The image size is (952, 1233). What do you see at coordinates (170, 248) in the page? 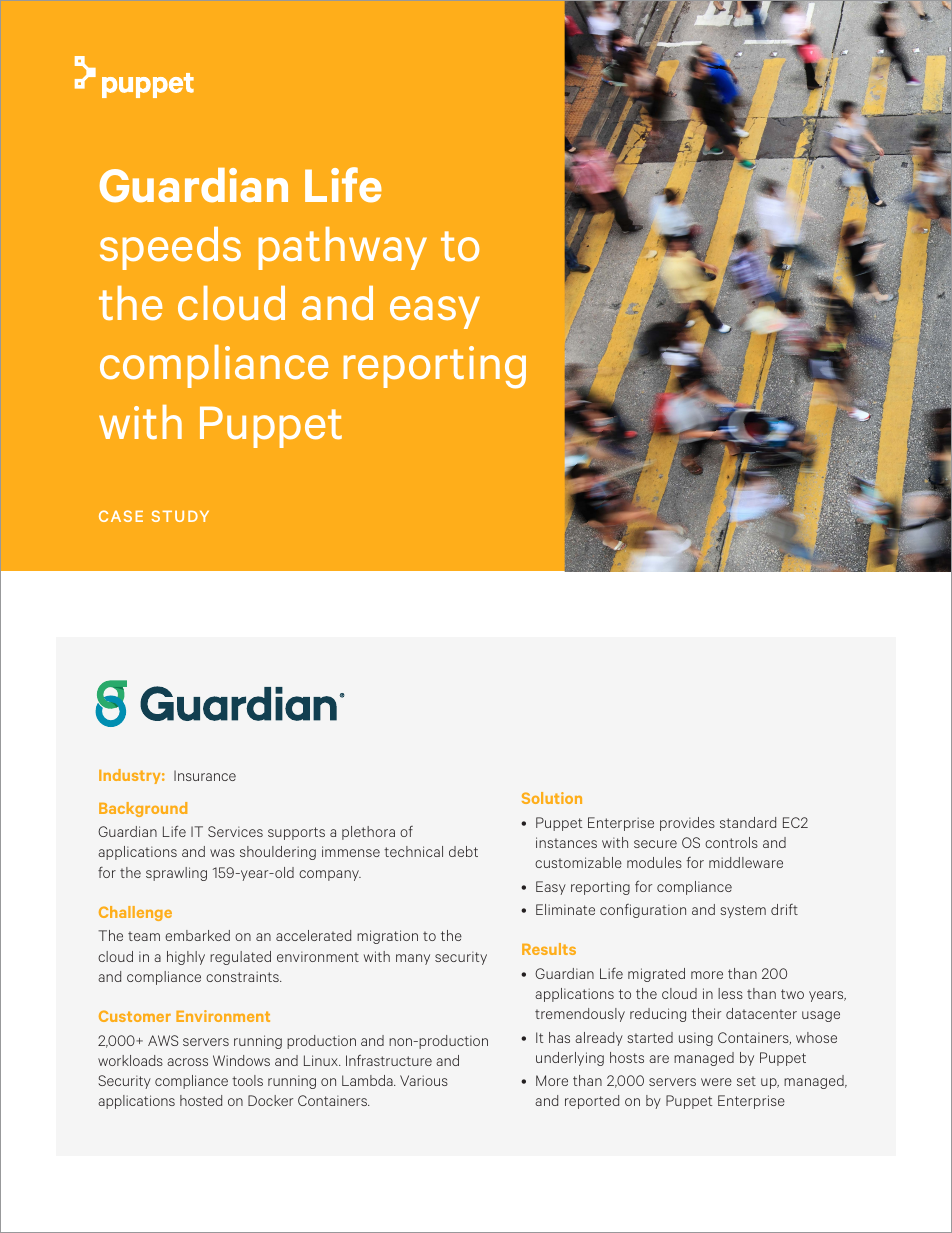
I see `speeds` at bounding box center [170, 248].
